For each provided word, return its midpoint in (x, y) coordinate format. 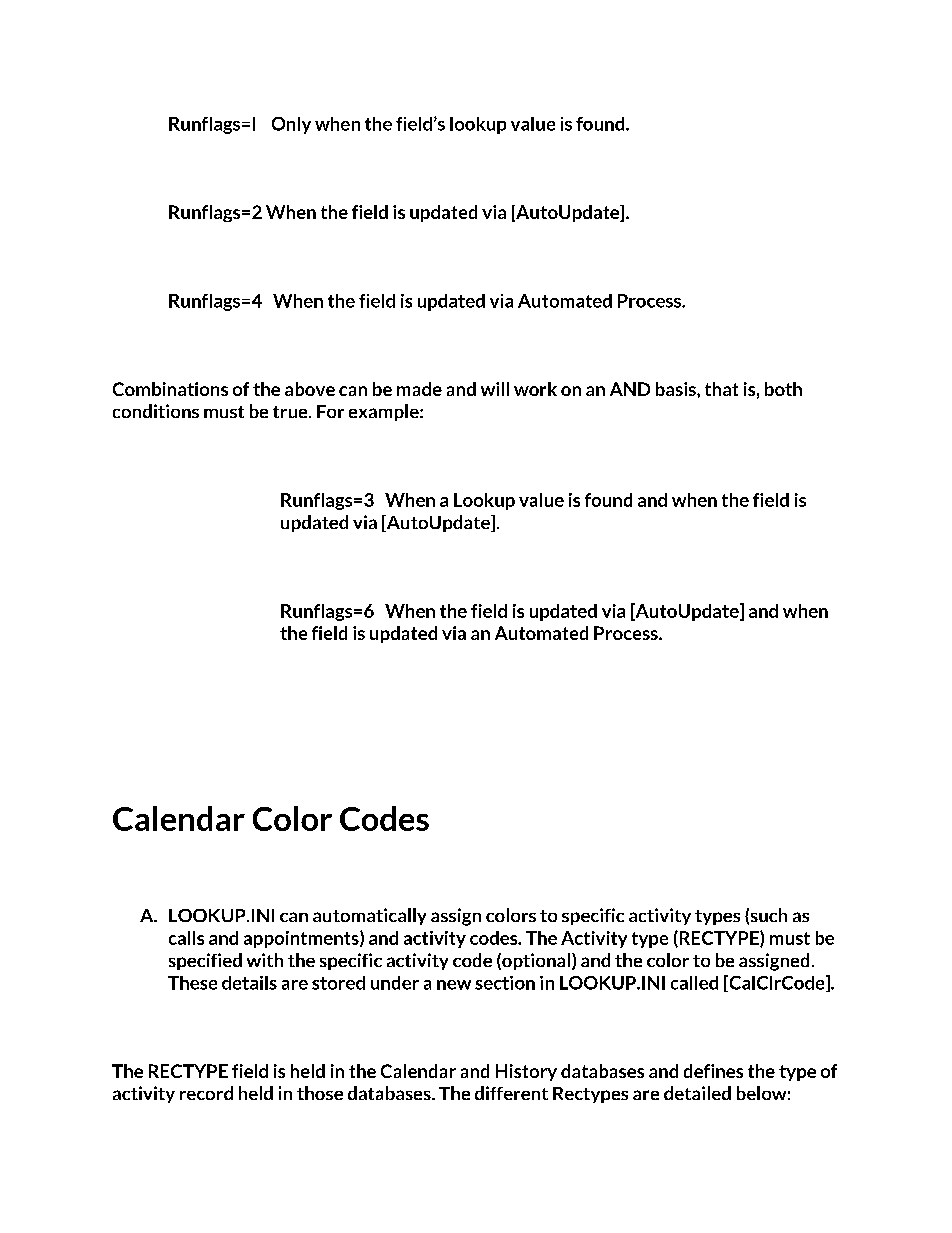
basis (677, 389)
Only (291, 125)
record (206, 1093)
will (495, 389)
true (291, 412)
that (721, 389)
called (694, 983)
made (419, 389)
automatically (369, 916)
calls (186, 938)
